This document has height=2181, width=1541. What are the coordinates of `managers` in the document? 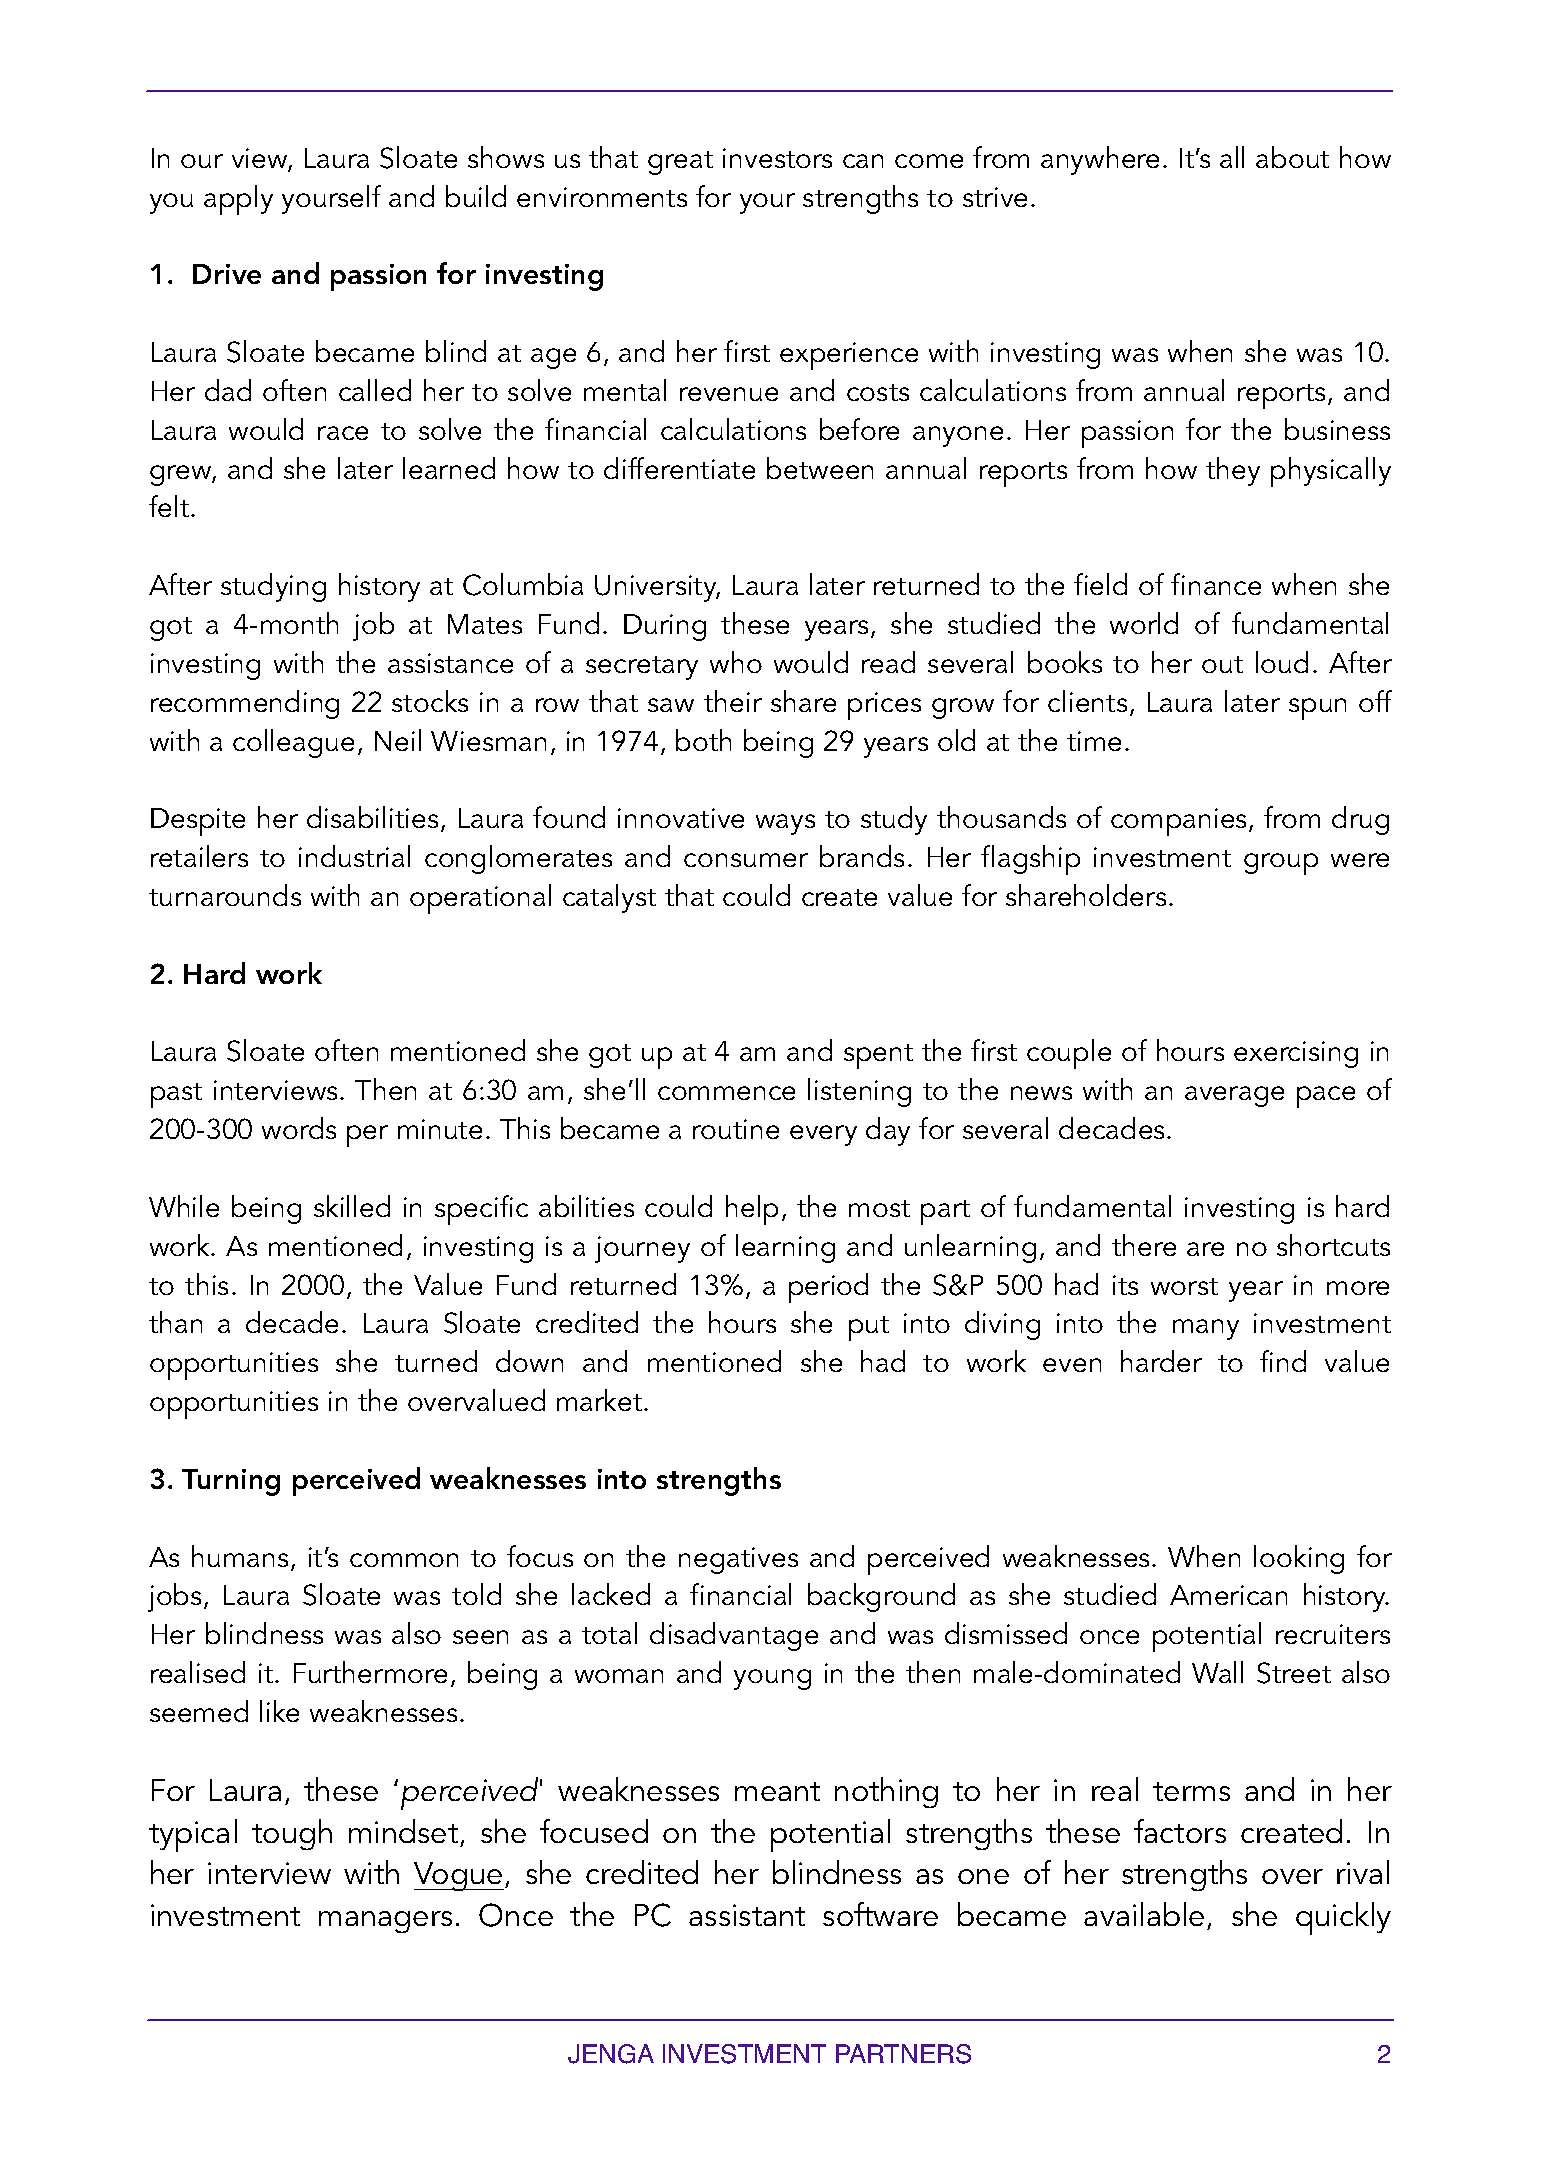 It's located at (385, 1922).
